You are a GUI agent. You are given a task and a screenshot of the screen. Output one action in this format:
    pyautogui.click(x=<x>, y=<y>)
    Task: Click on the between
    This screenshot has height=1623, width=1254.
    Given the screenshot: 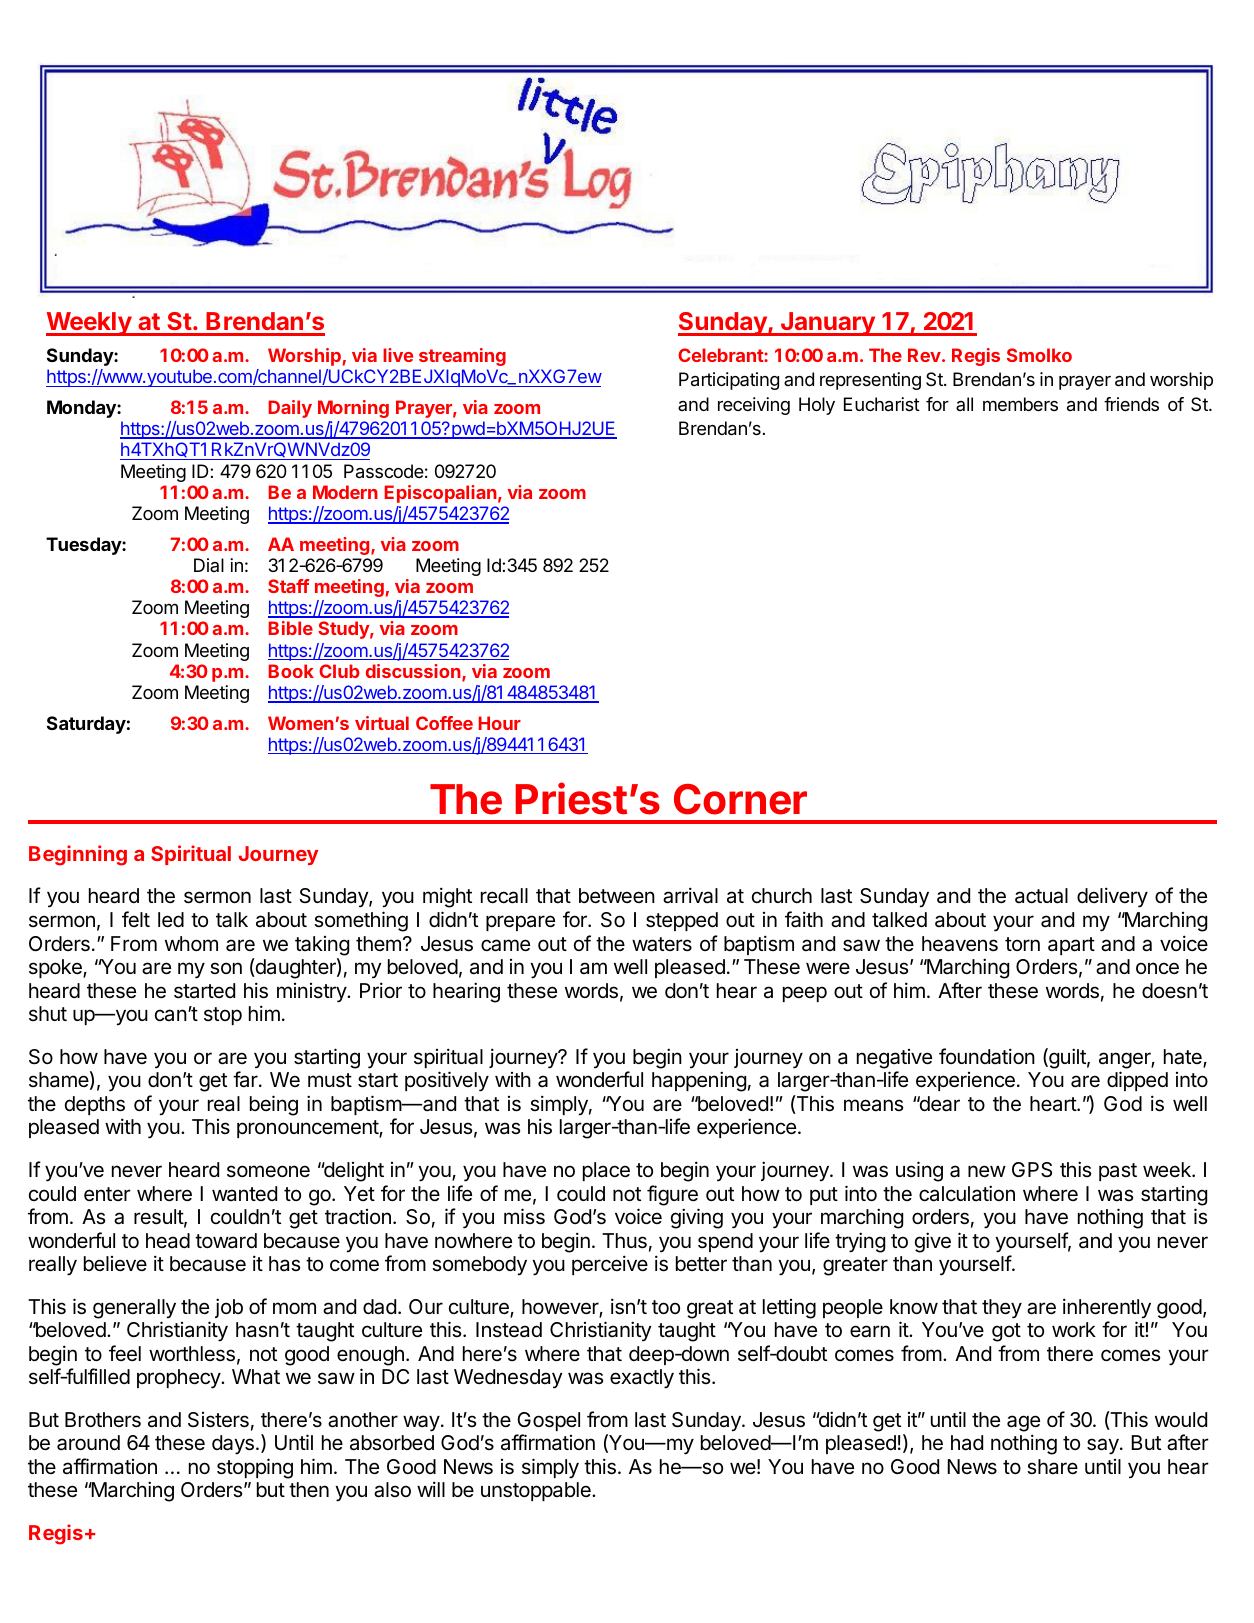 What is the action you would take?
    pyautogui.click(x=617, y=896)
